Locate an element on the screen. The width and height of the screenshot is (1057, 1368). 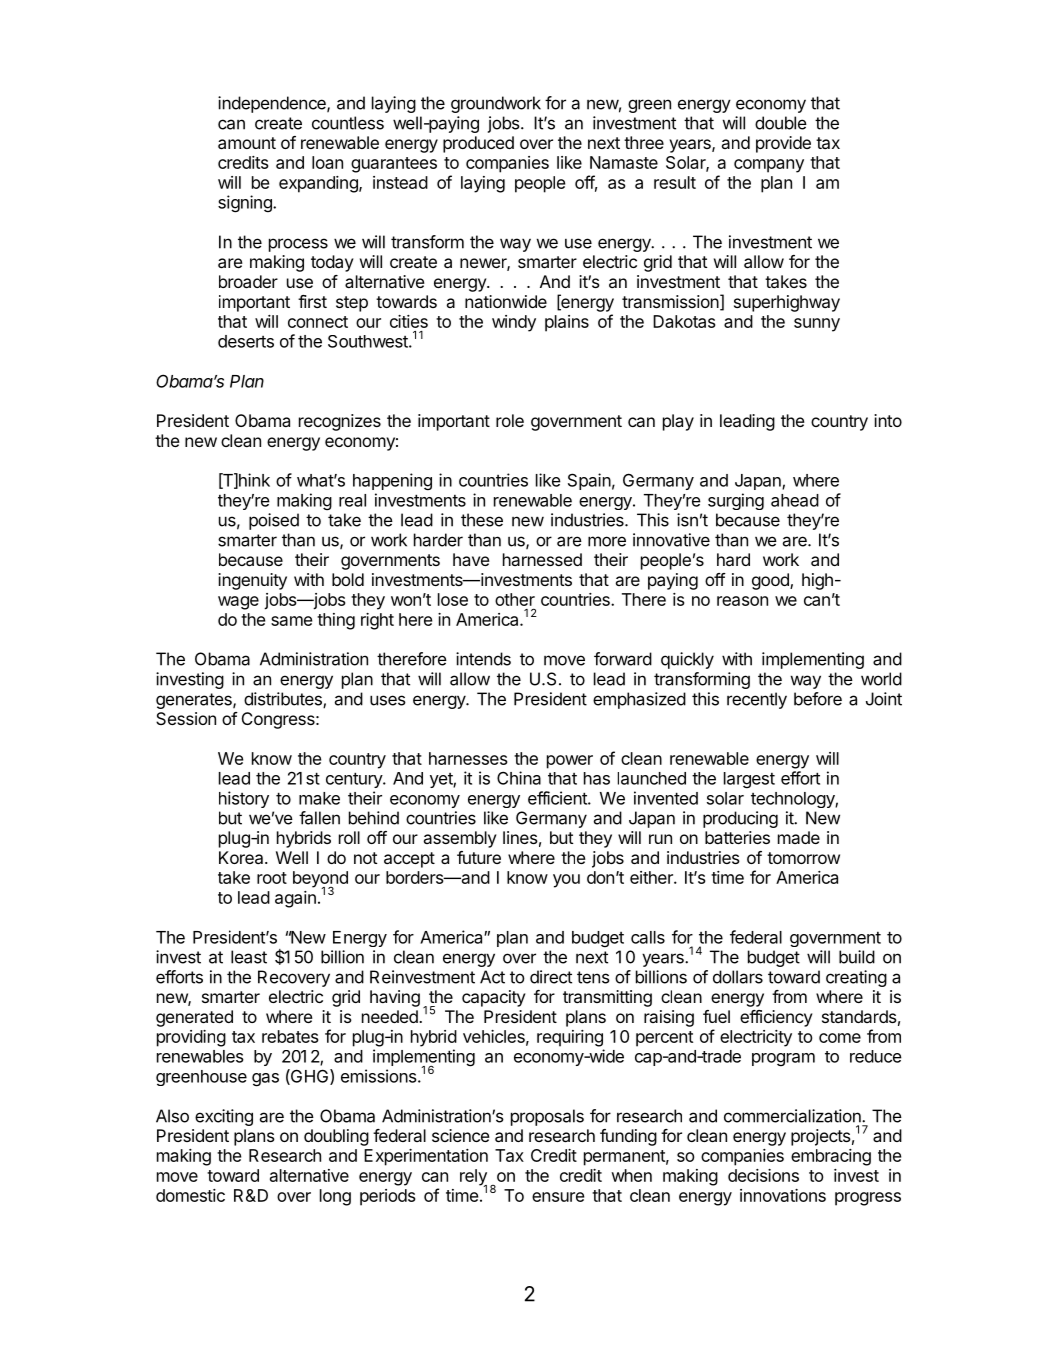
same is located at coordinates (291, 621).
